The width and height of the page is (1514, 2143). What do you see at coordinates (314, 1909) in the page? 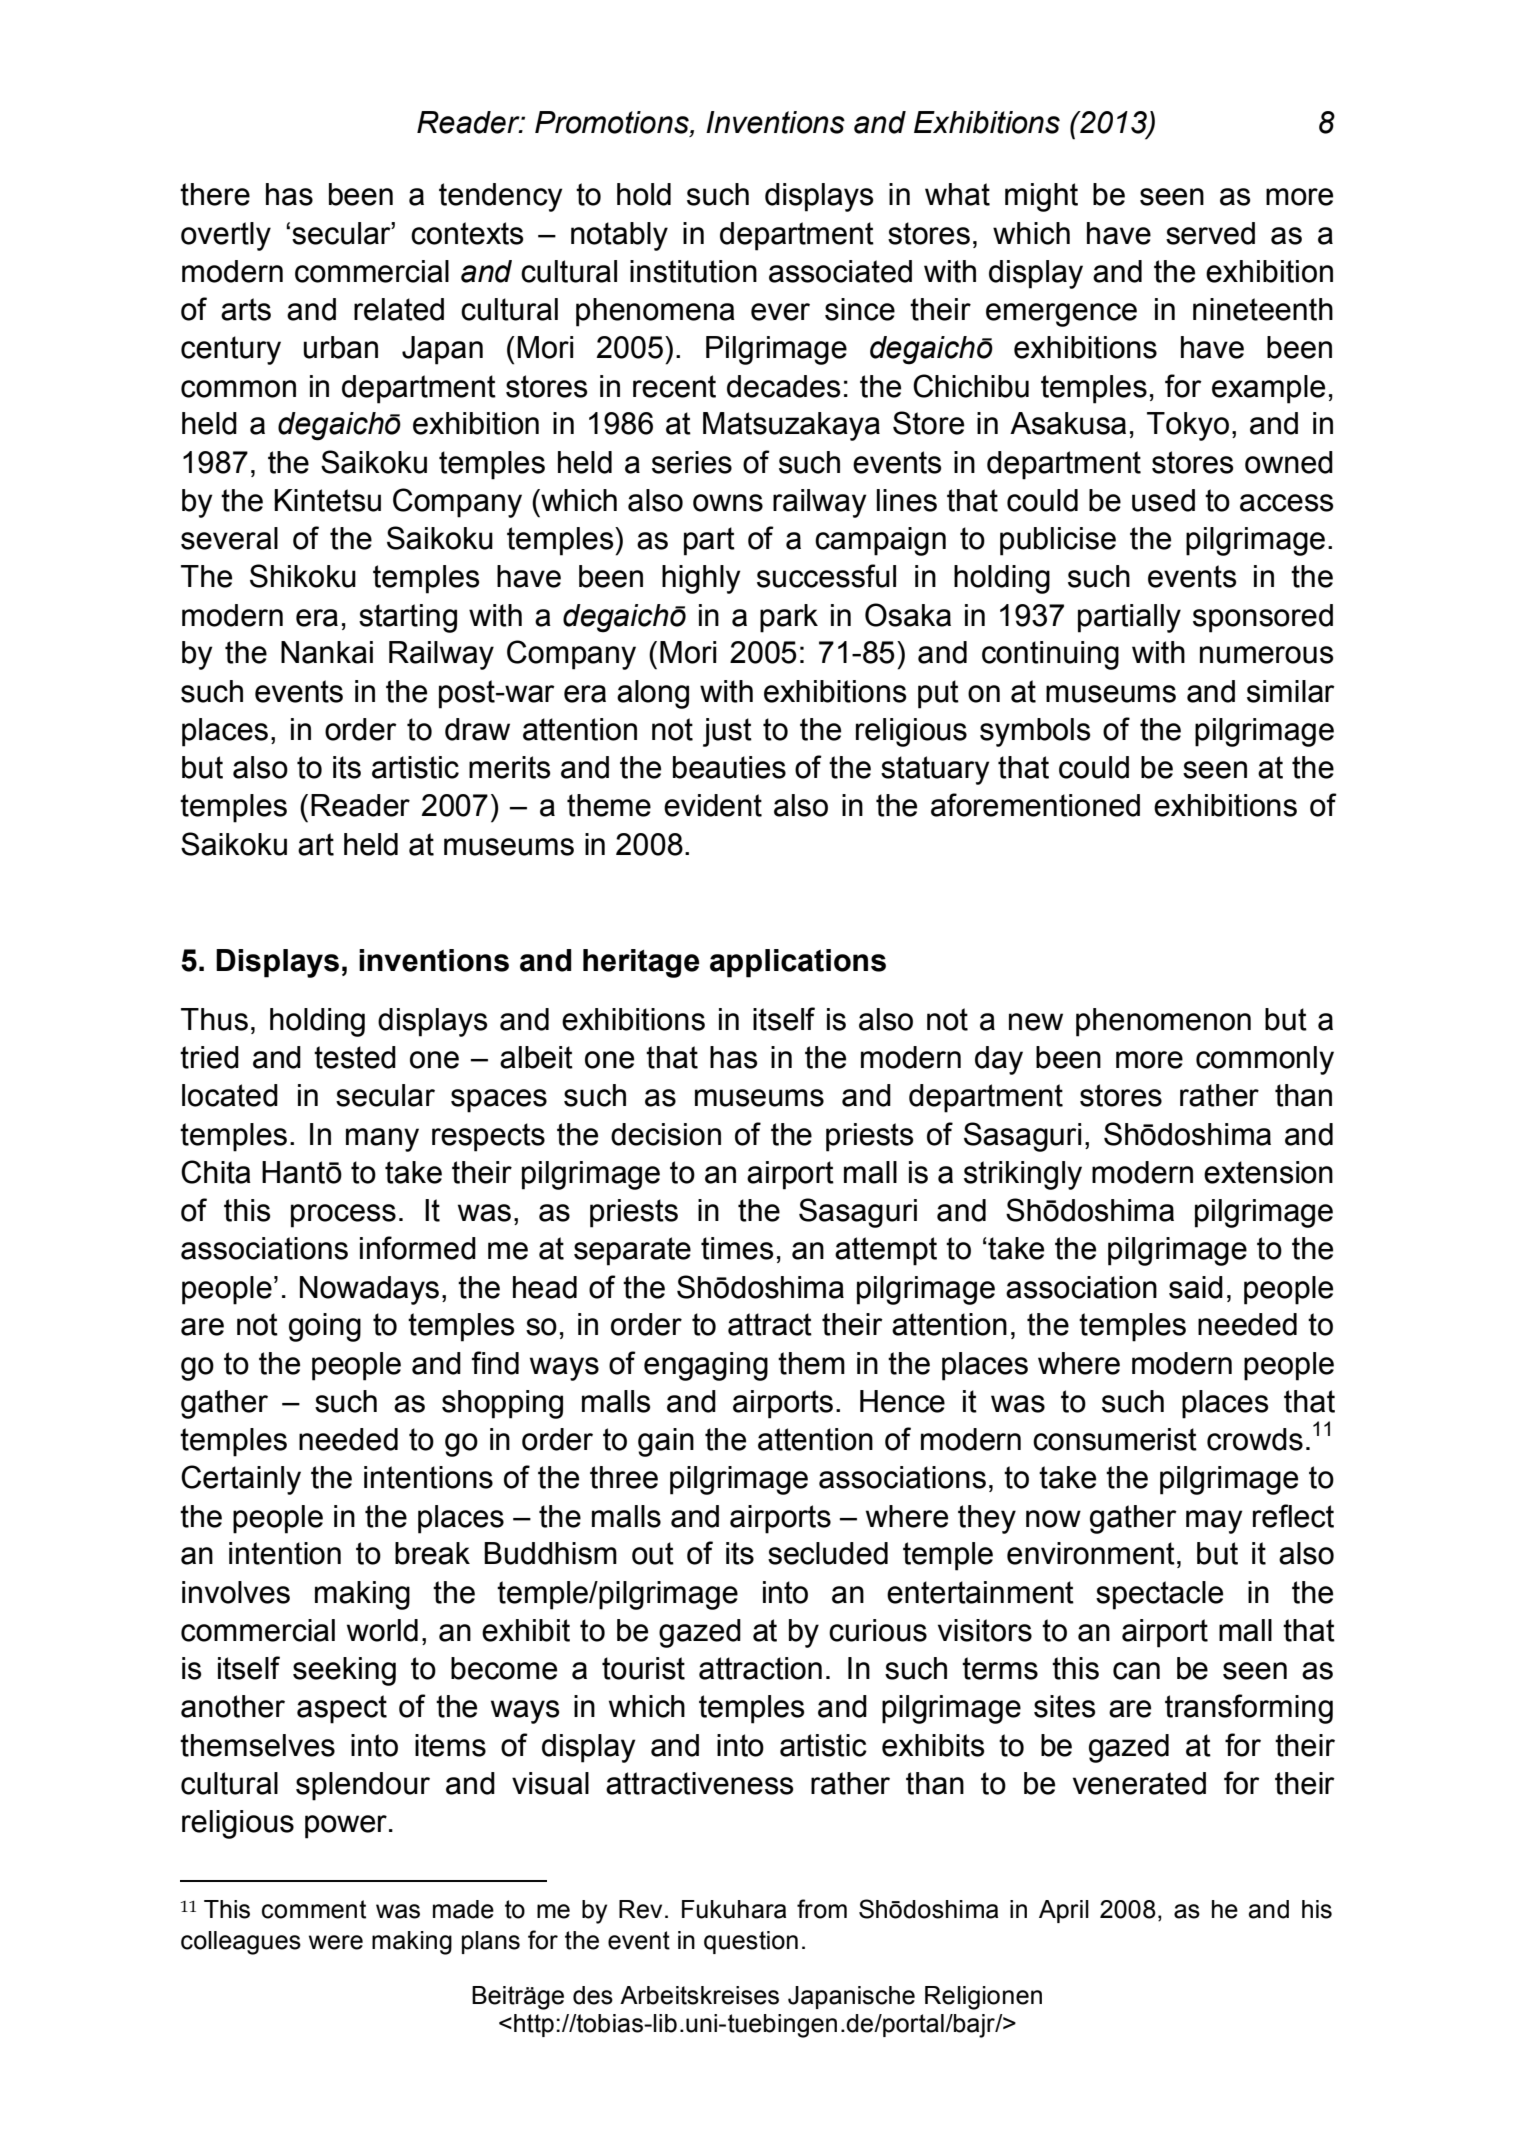
I see `comment` at bounding box center [314, 1909].
